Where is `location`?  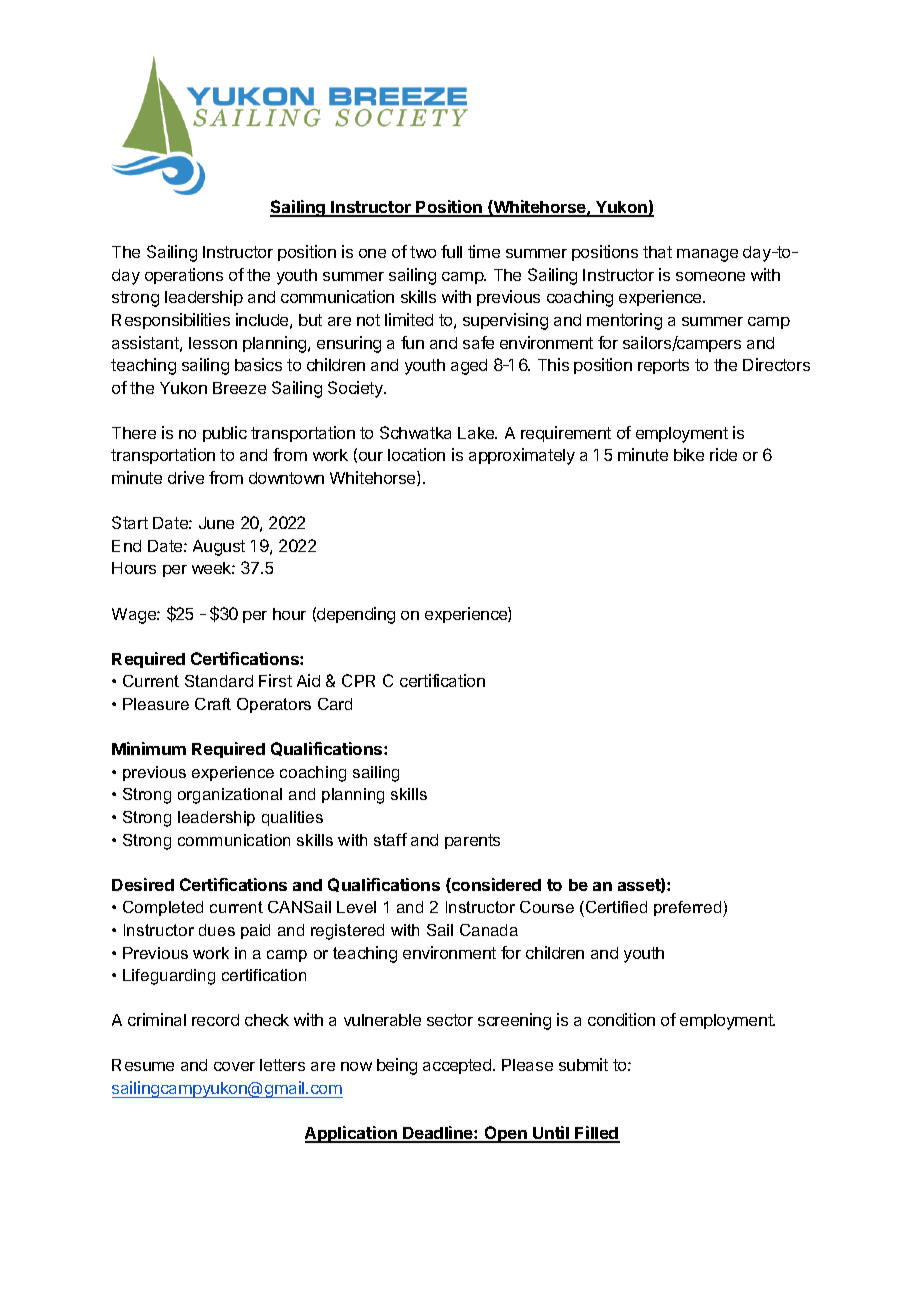
location is located at coordinates (416, 454).
